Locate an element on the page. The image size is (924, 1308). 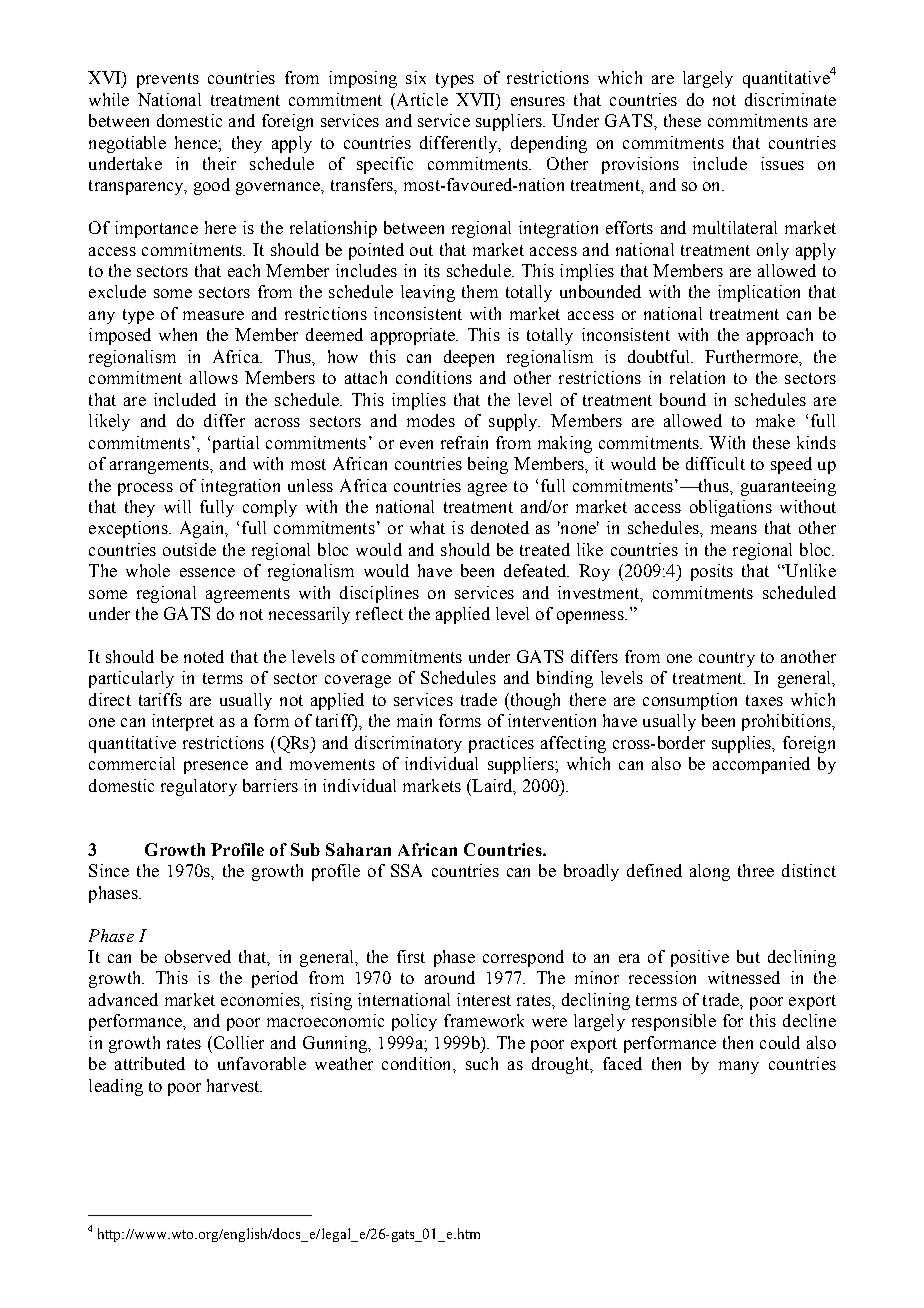
hence is located at coordinates (197, 142).
